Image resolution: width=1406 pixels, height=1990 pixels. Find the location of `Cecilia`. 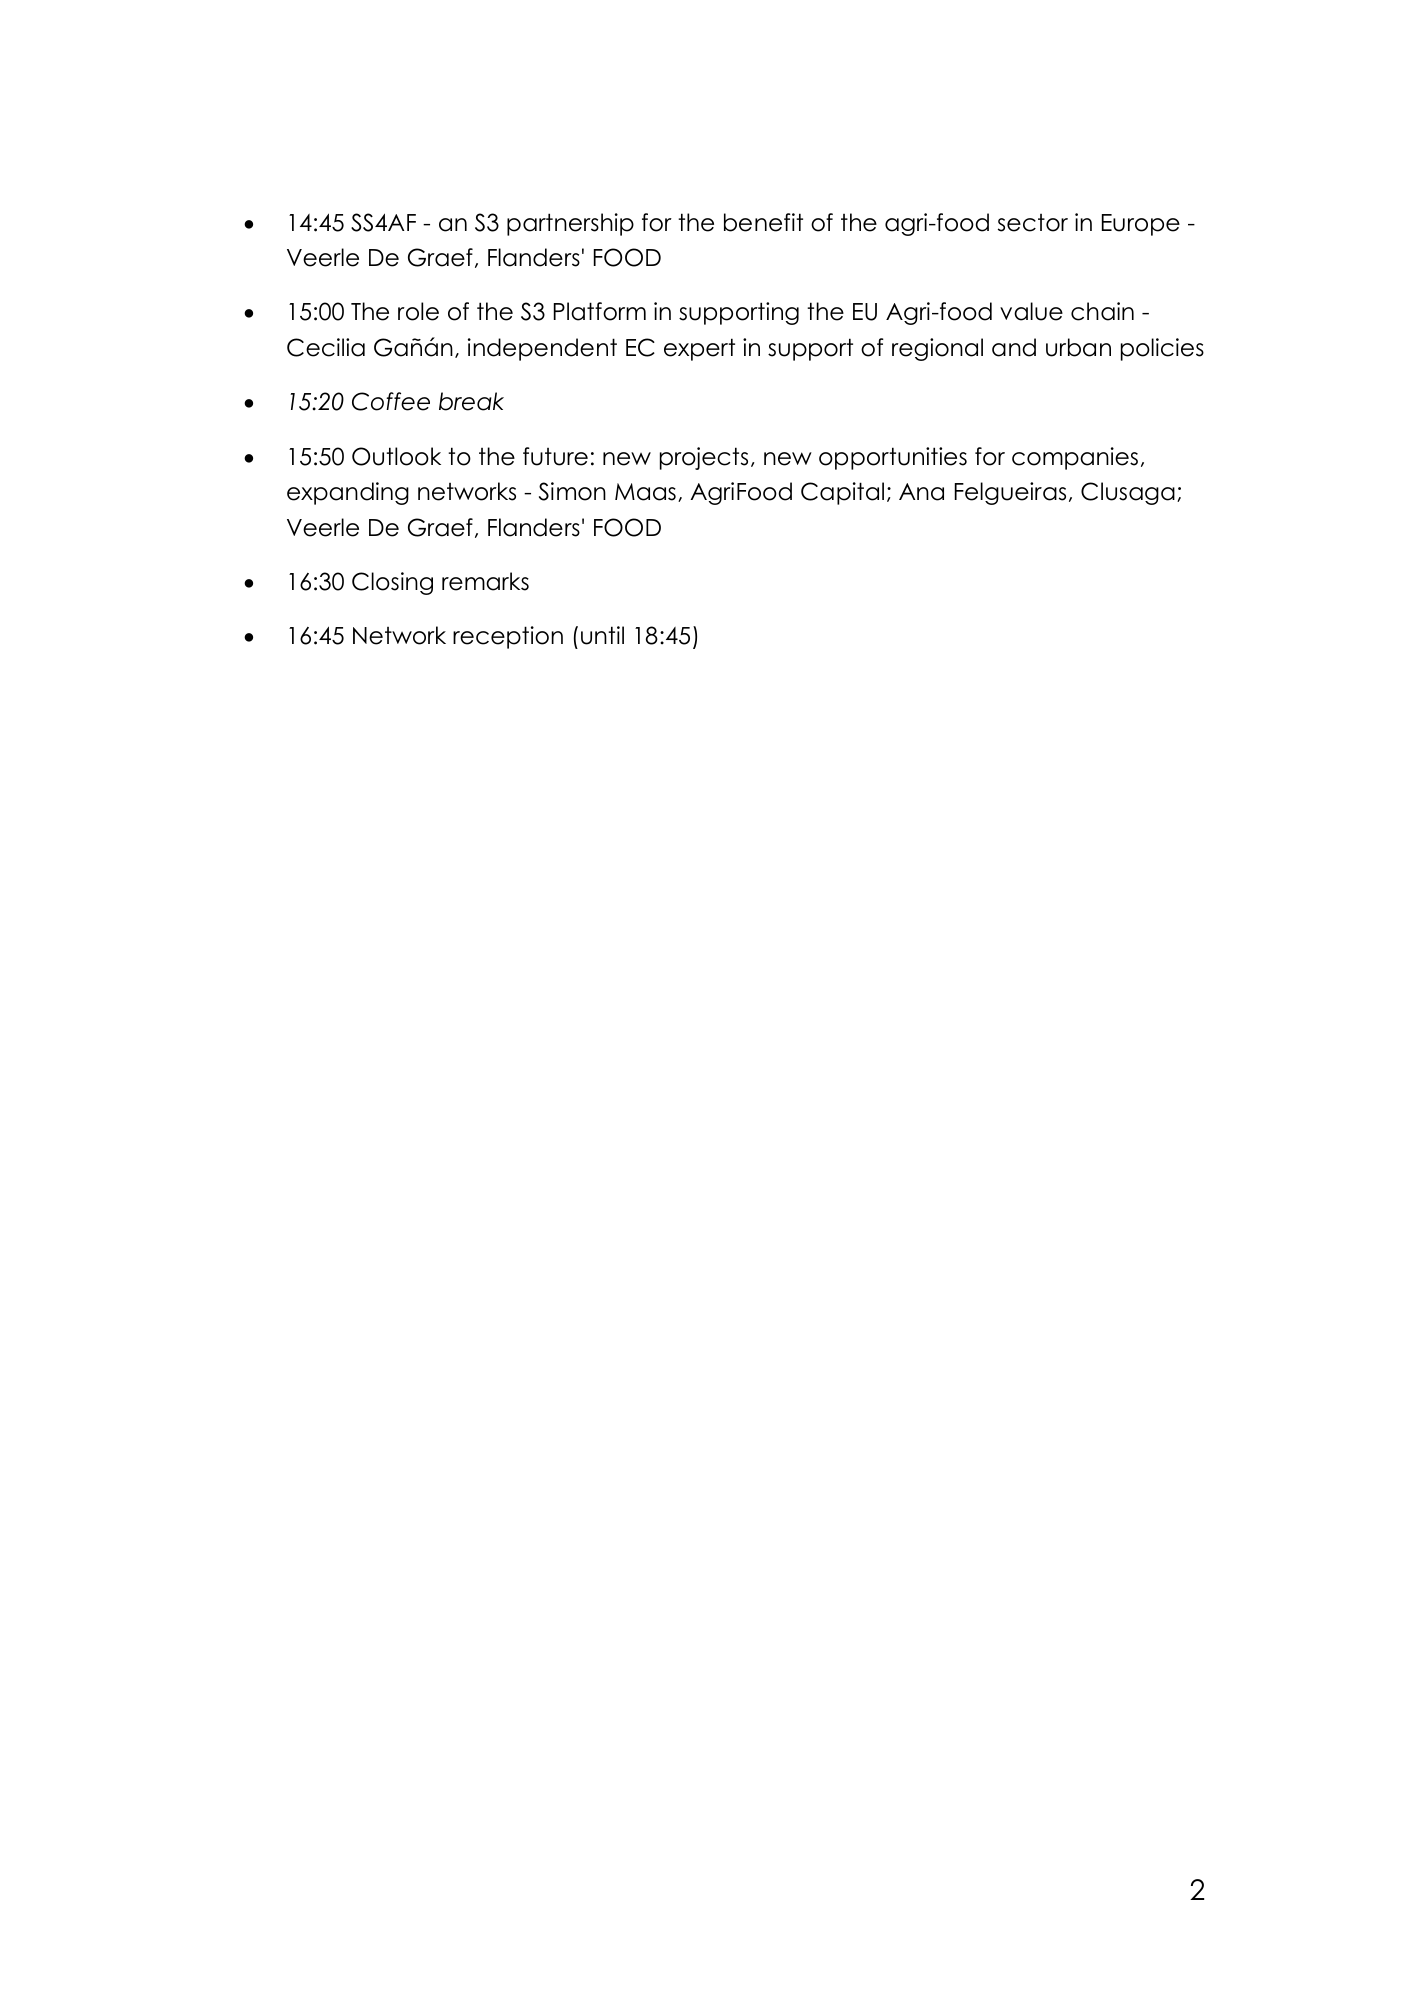

Cecilia is located at coordinates (326, 347).
